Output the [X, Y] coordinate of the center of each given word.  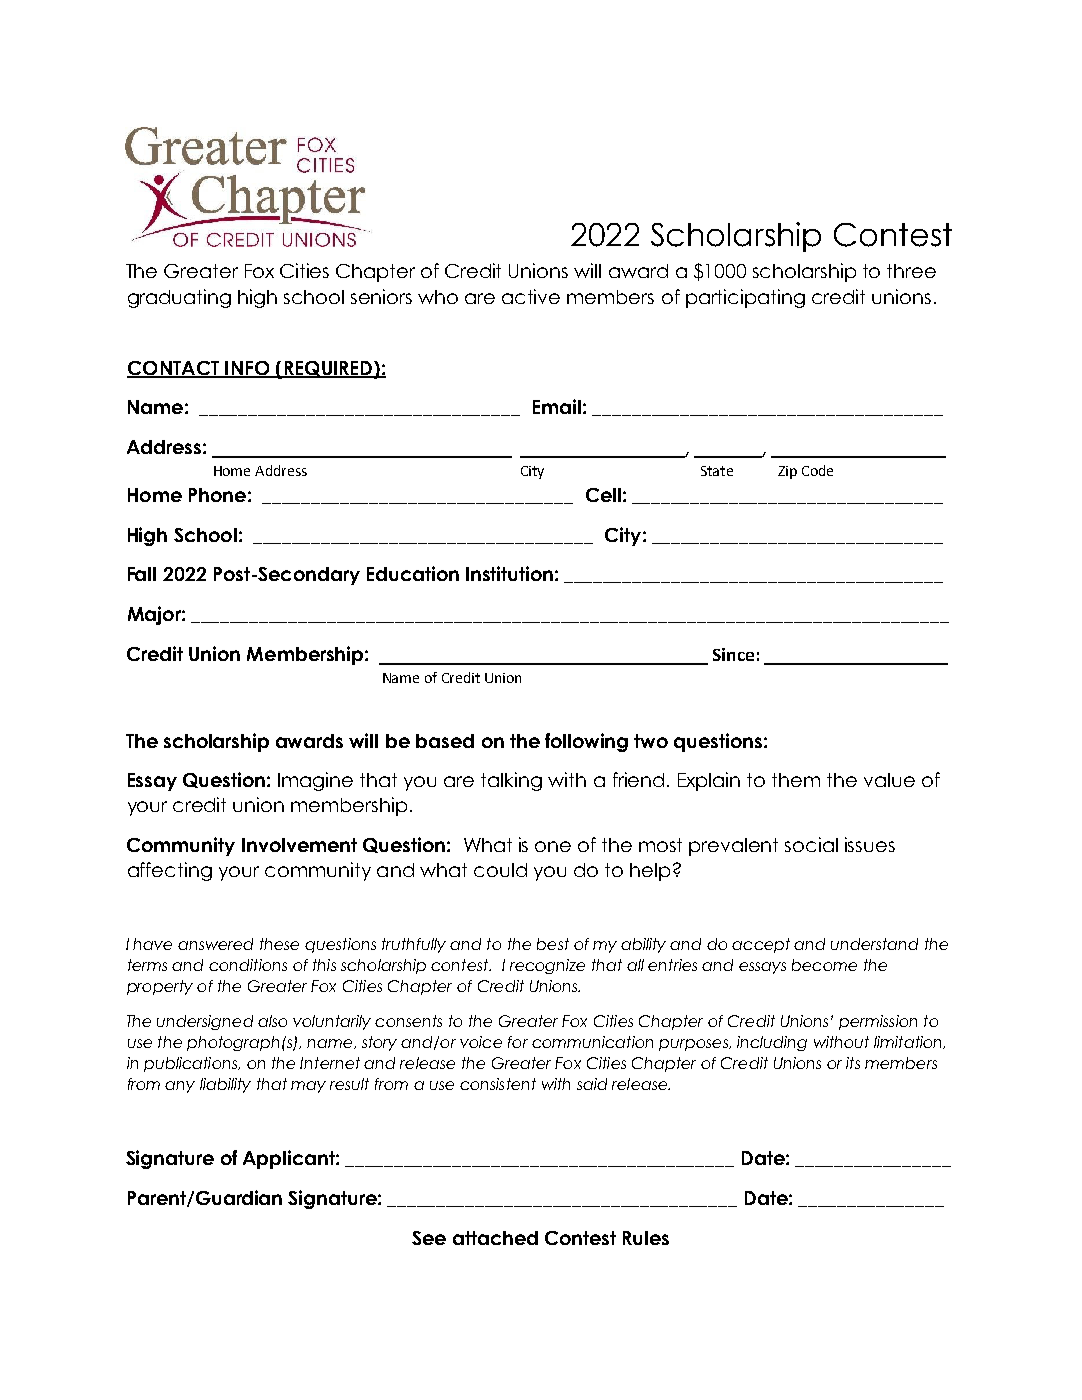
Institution [509, 573]
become [824, 965]
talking [511, 781]
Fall [142, 574]
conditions [248, 965]
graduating [179, 298]
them [796, 780]
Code [817, 470]
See [429, 1238]
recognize [547, 966]
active [531, 296]
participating [745, 298]
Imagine [315, 781]
